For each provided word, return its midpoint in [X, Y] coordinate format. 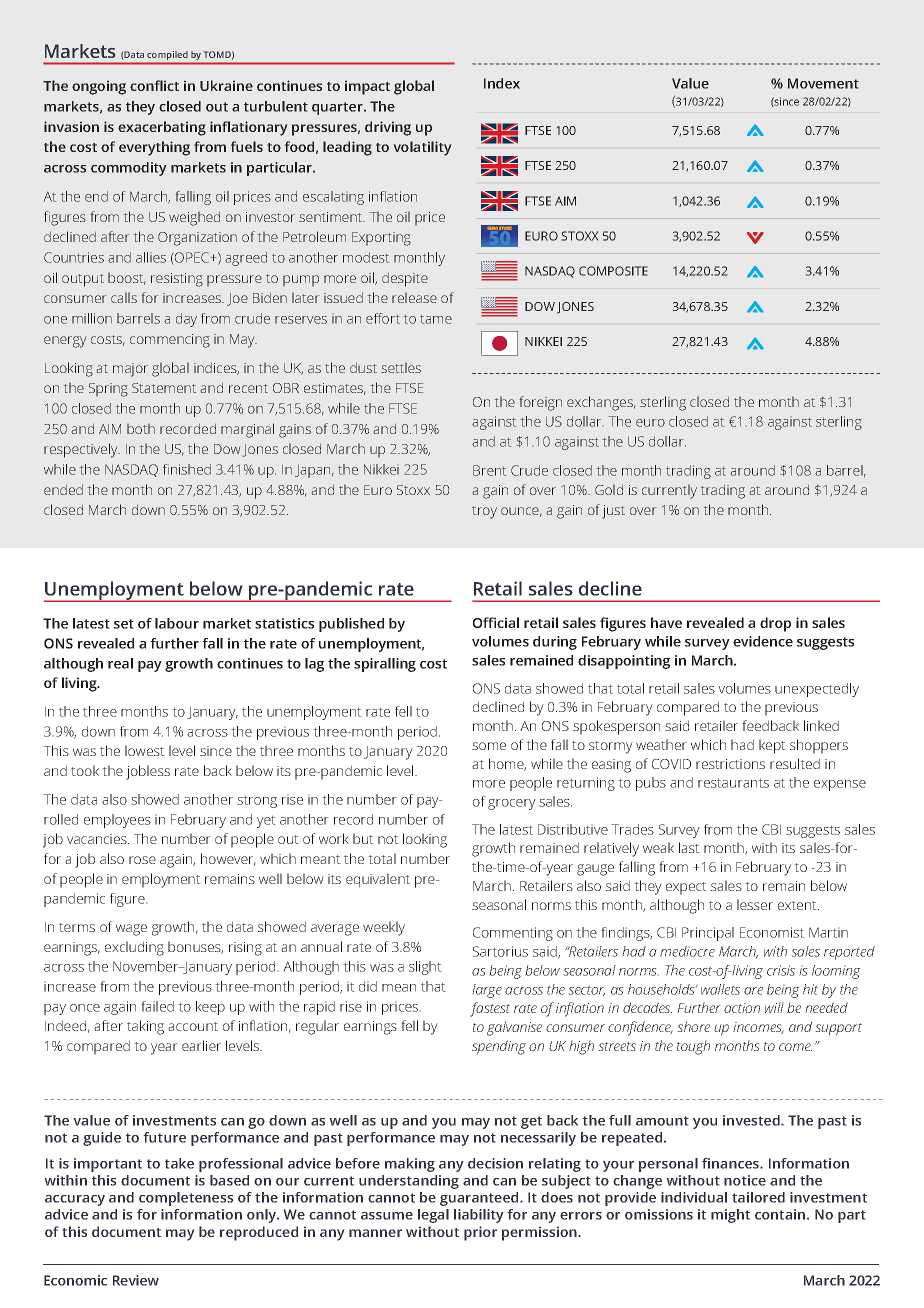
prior [480, 1233]
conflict [154, 85]
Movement [823, 83]
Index [502, 83]
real [120, 663]
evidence [763, 641]
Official [496, 622]
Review [136, 1280]
